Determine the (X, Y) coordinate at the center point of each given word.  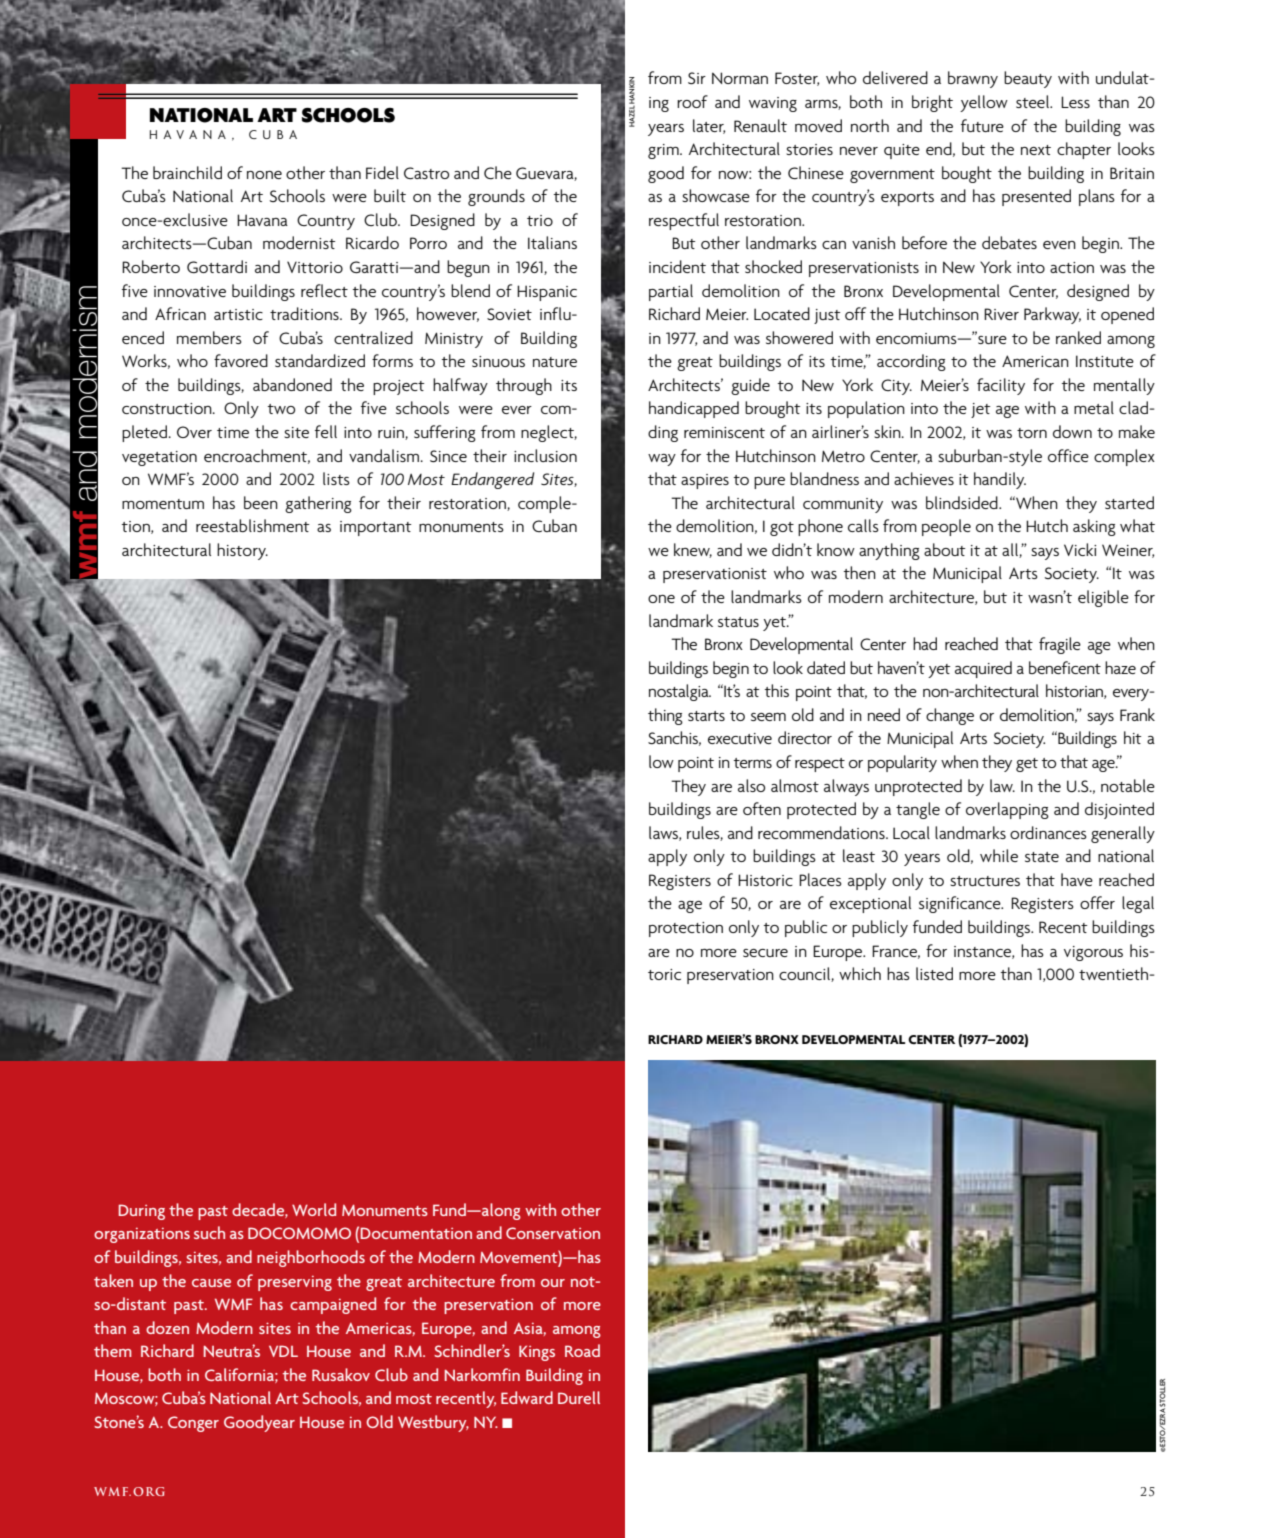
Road (582, 1350)
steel (1034, 101)
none (264, 175)
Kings (537, 1353)
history (242, 551)
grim (664, 151)
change (950, 716)
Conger (193, 1424)
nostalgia (680, 692)
